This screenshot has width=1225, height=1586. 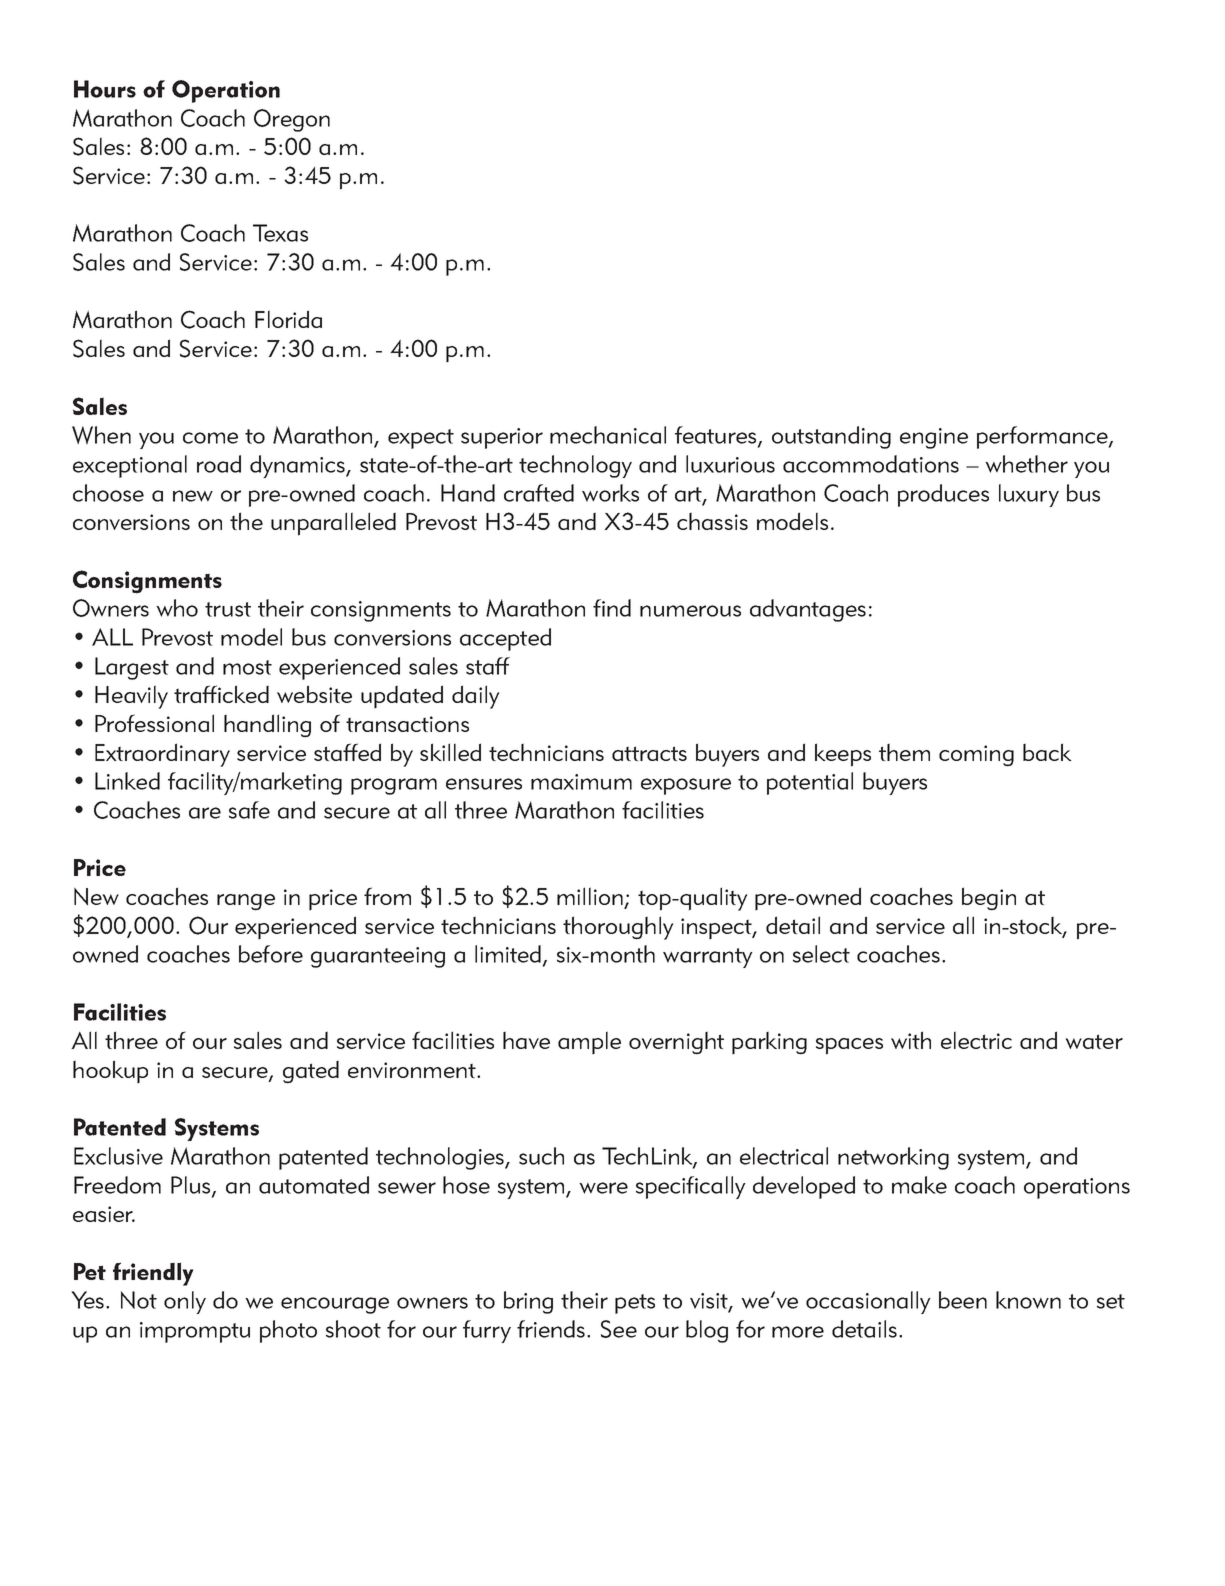 I want to click on only, so click(x=185, y=1302).
